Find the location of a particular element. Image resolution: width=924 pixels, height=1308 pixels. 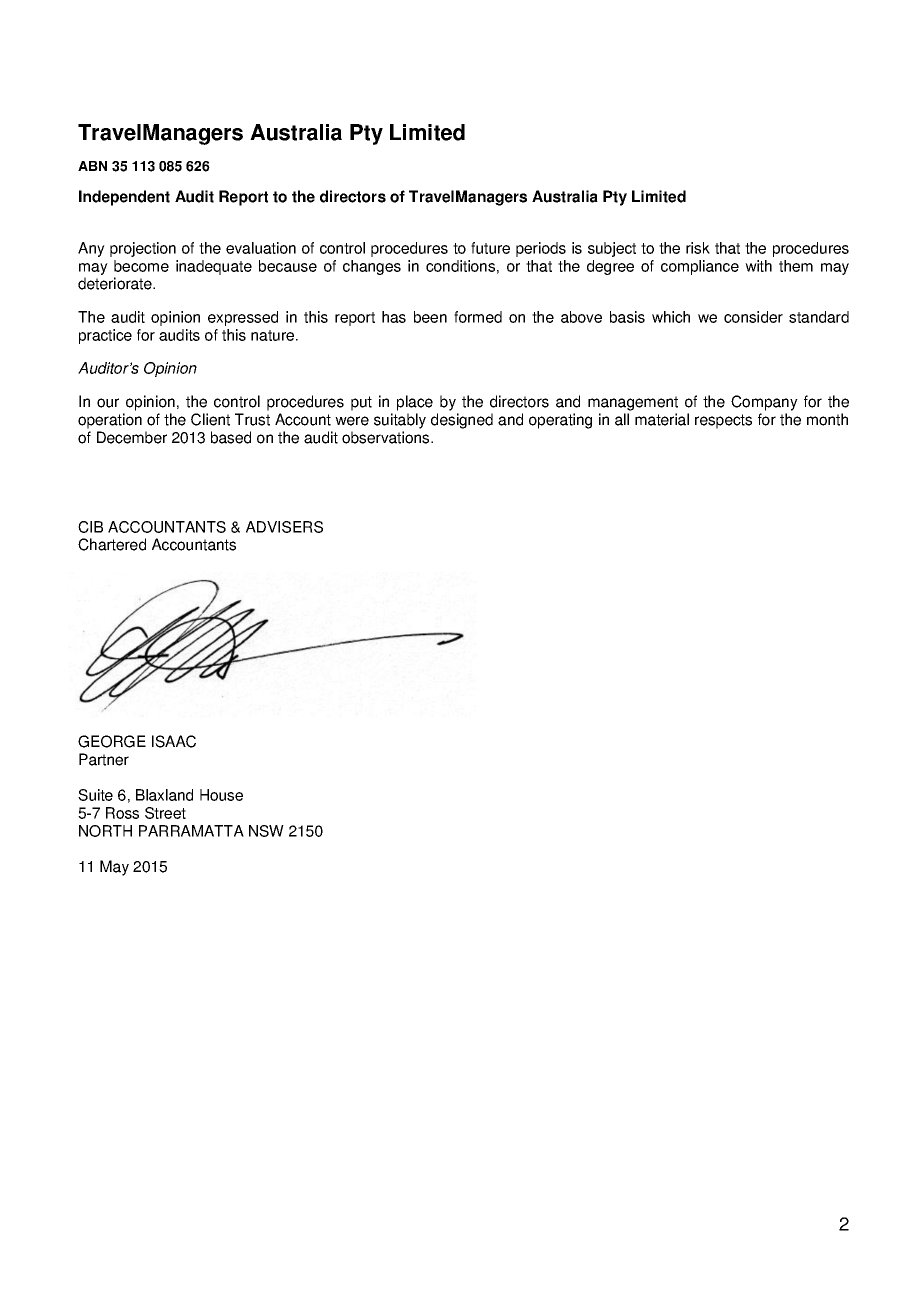

observations is located at coordinates (387, 437).
